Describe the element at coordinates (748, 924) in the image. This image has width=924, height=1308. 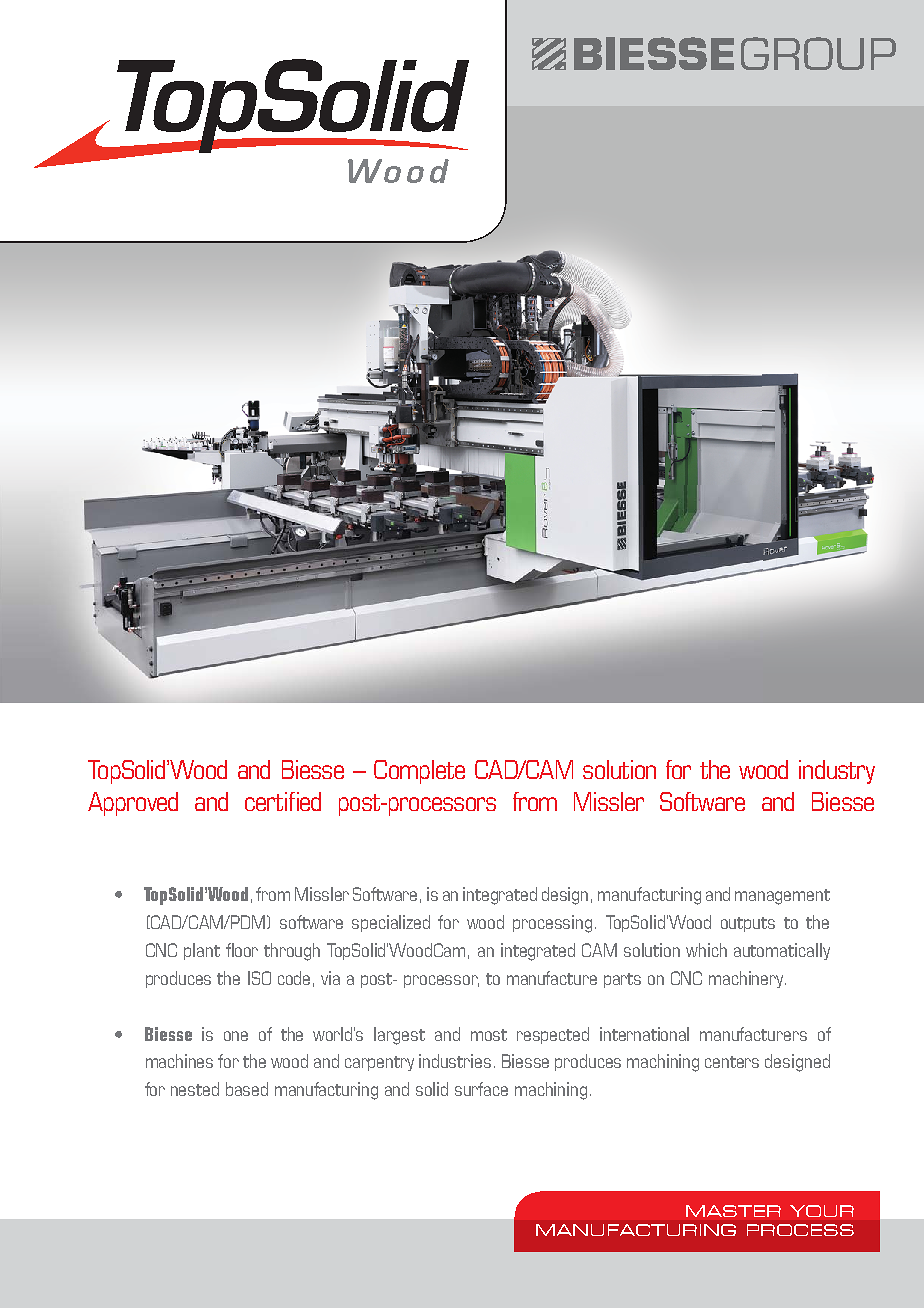
I see `outputs` at that location.
